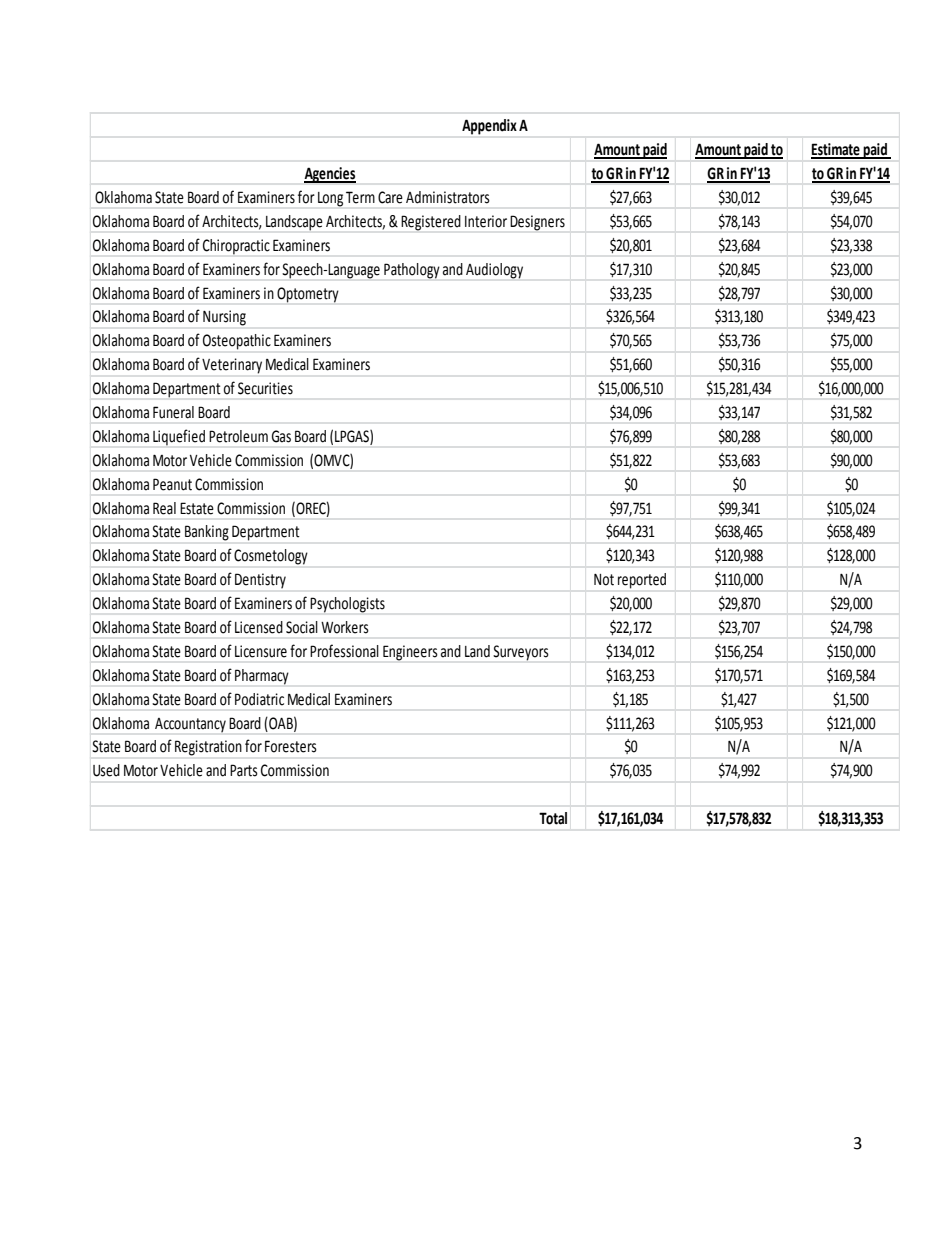  Describe the element at coordinates (553, 818) in the screenshot. I see `Total` at that location.
